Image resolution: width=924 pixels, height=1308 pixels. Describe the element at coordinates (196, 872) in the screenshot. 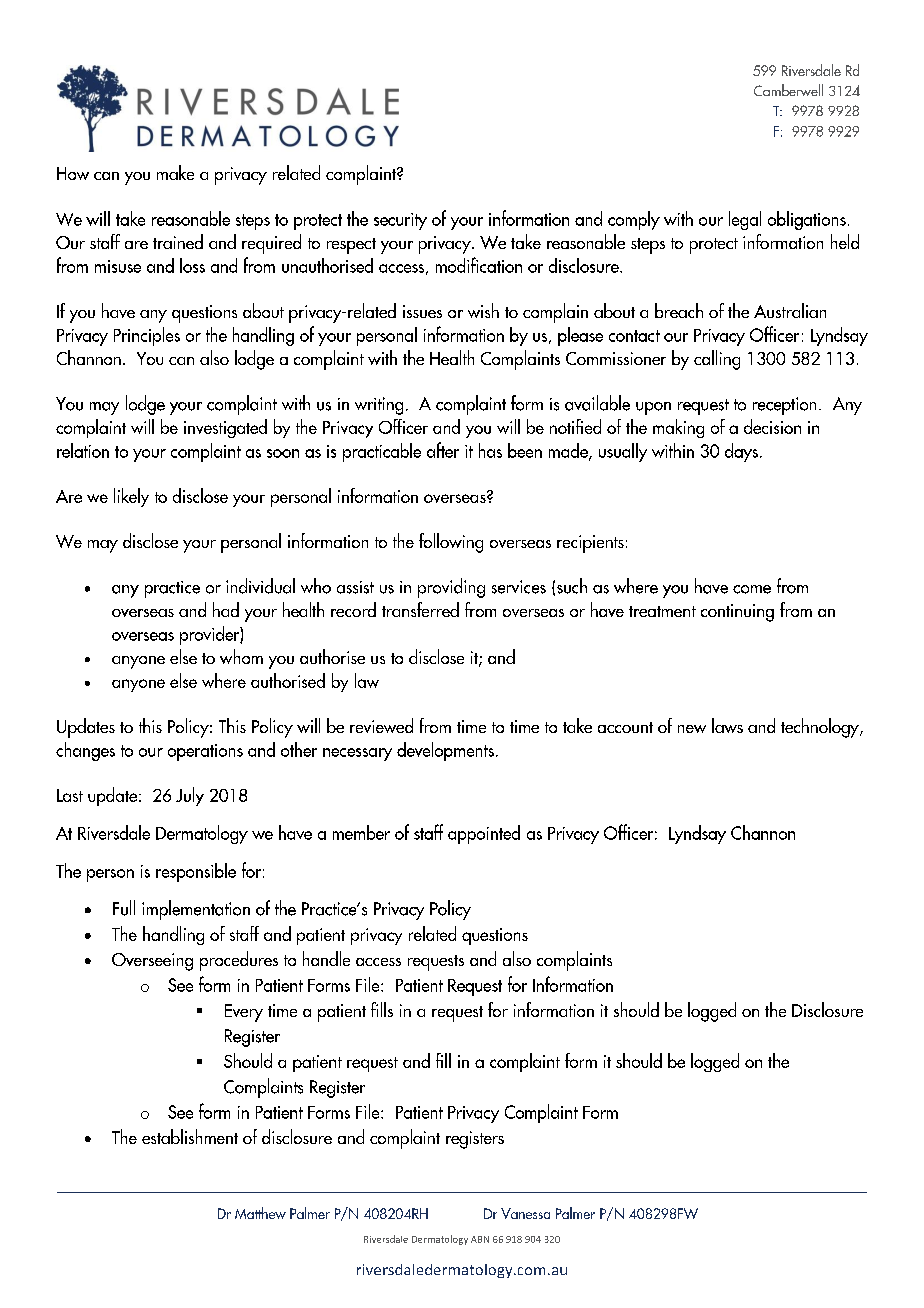

I see `responsible` at that location.
